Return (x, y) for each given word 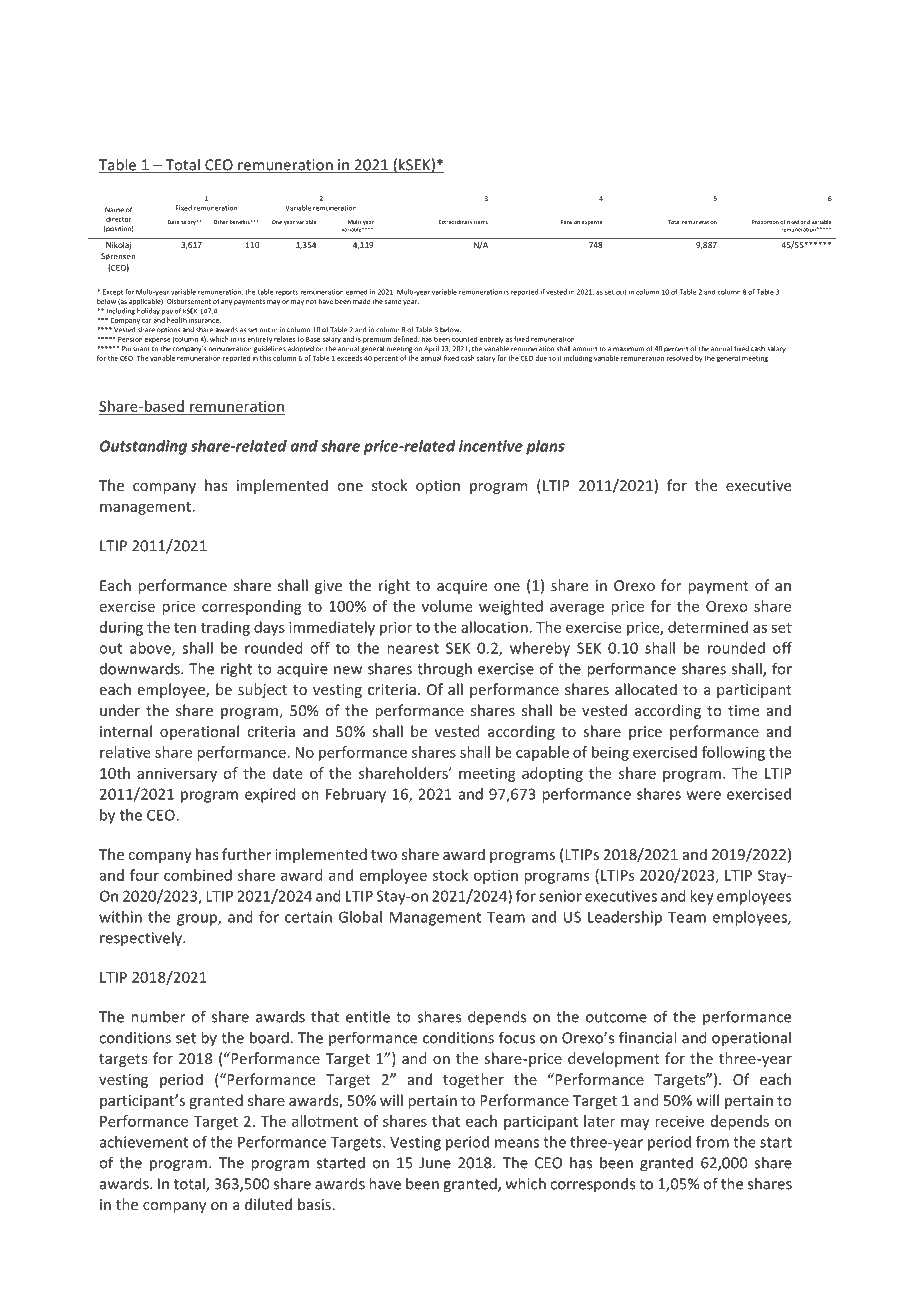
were (704, 795)
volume (447, 606)
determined (708, 627)
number (158, 1016)
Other (221, 222)
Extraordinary (456, 222)
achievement (144, 1142)
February (356, 795)
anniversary (177, 775)
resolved (680, 358)
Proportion (765, 222)
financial (647, 1037)
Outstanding (143, 447)
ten (185, 628)
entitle (368, 1016)
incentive (491, 446)
